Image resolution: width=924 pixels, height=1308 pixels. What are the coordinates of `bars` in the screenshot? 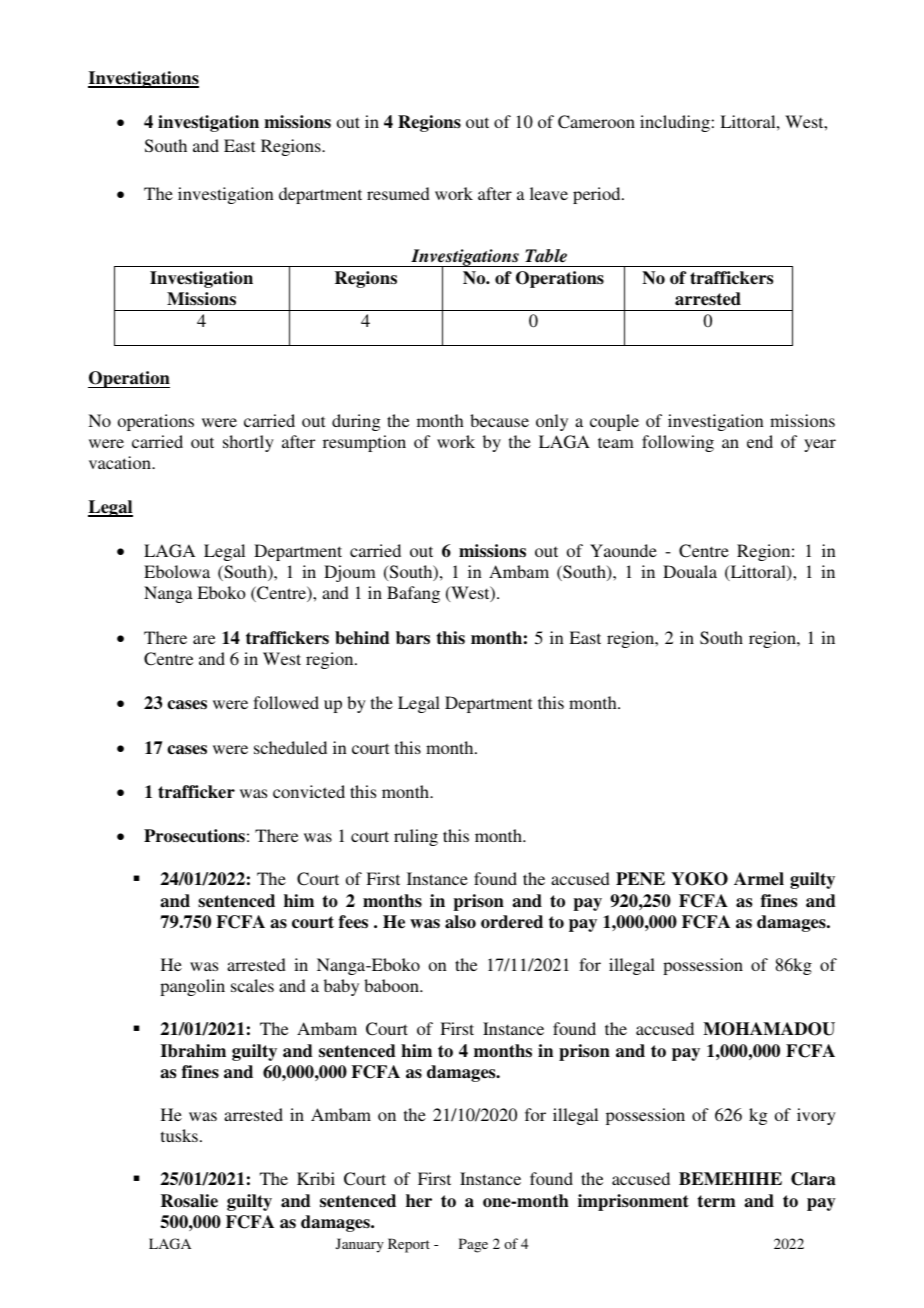 It's located at (413, 638).
